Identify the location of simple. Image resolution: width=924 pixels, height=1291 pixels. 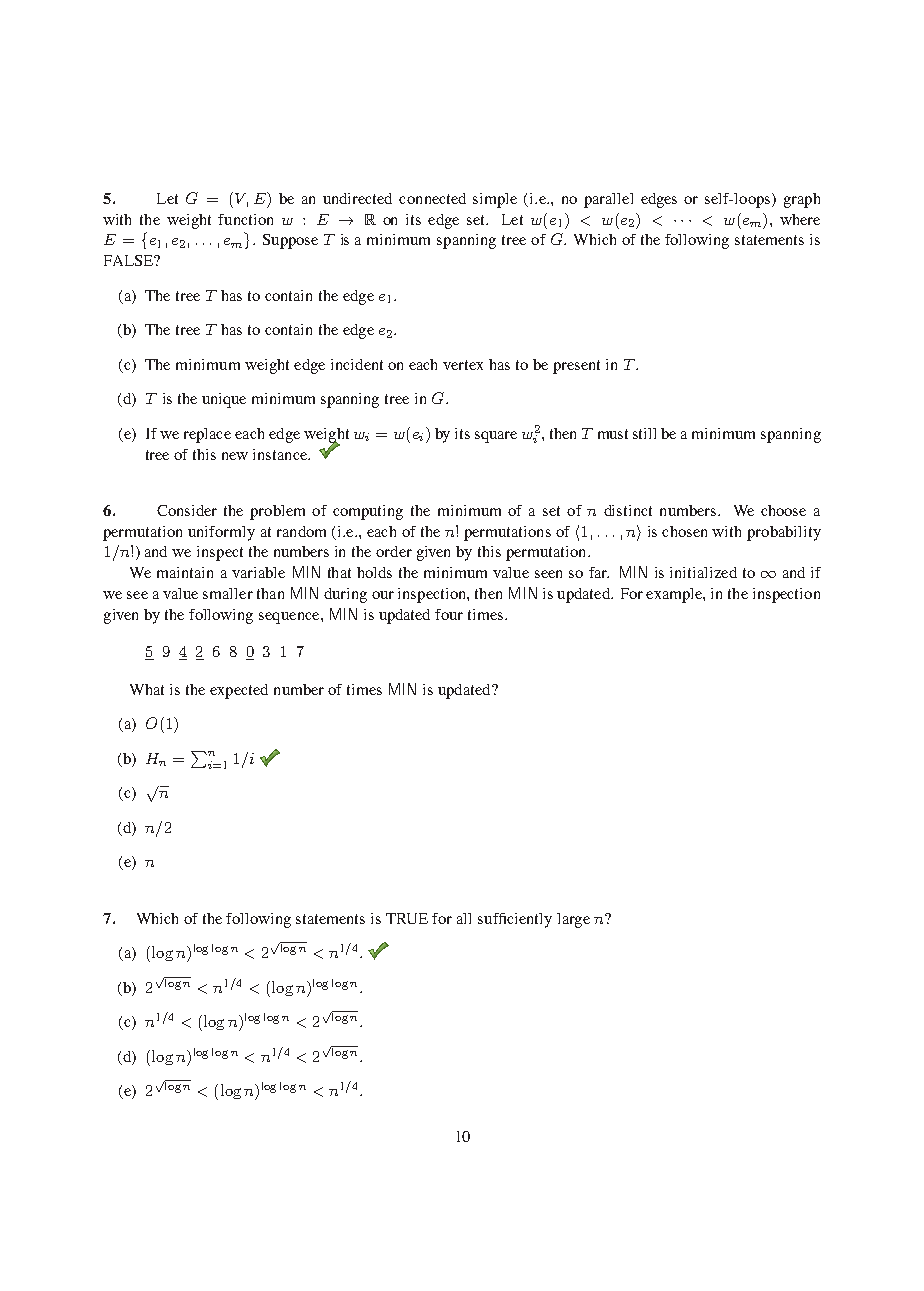
(495, 200).
